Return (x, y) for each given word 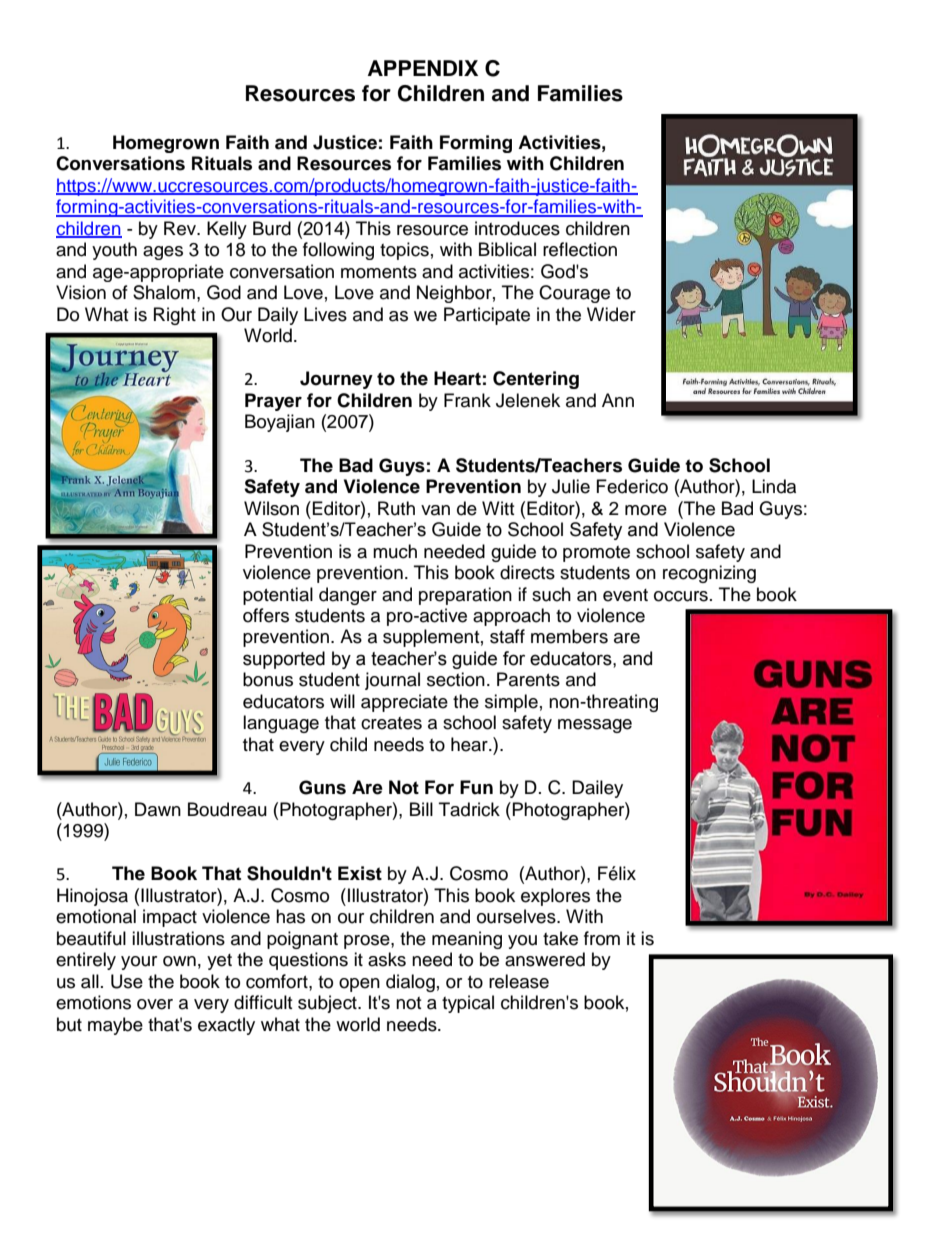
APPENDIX (423, 68)
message (595, 726)
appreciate (404, 703)
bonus (268, 679)
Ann (618, 400)
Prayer (273, 402)
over (155, 1004)
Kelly (227, 230)
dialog (410, 983)
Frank (467, 400)
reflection (580, 249)
